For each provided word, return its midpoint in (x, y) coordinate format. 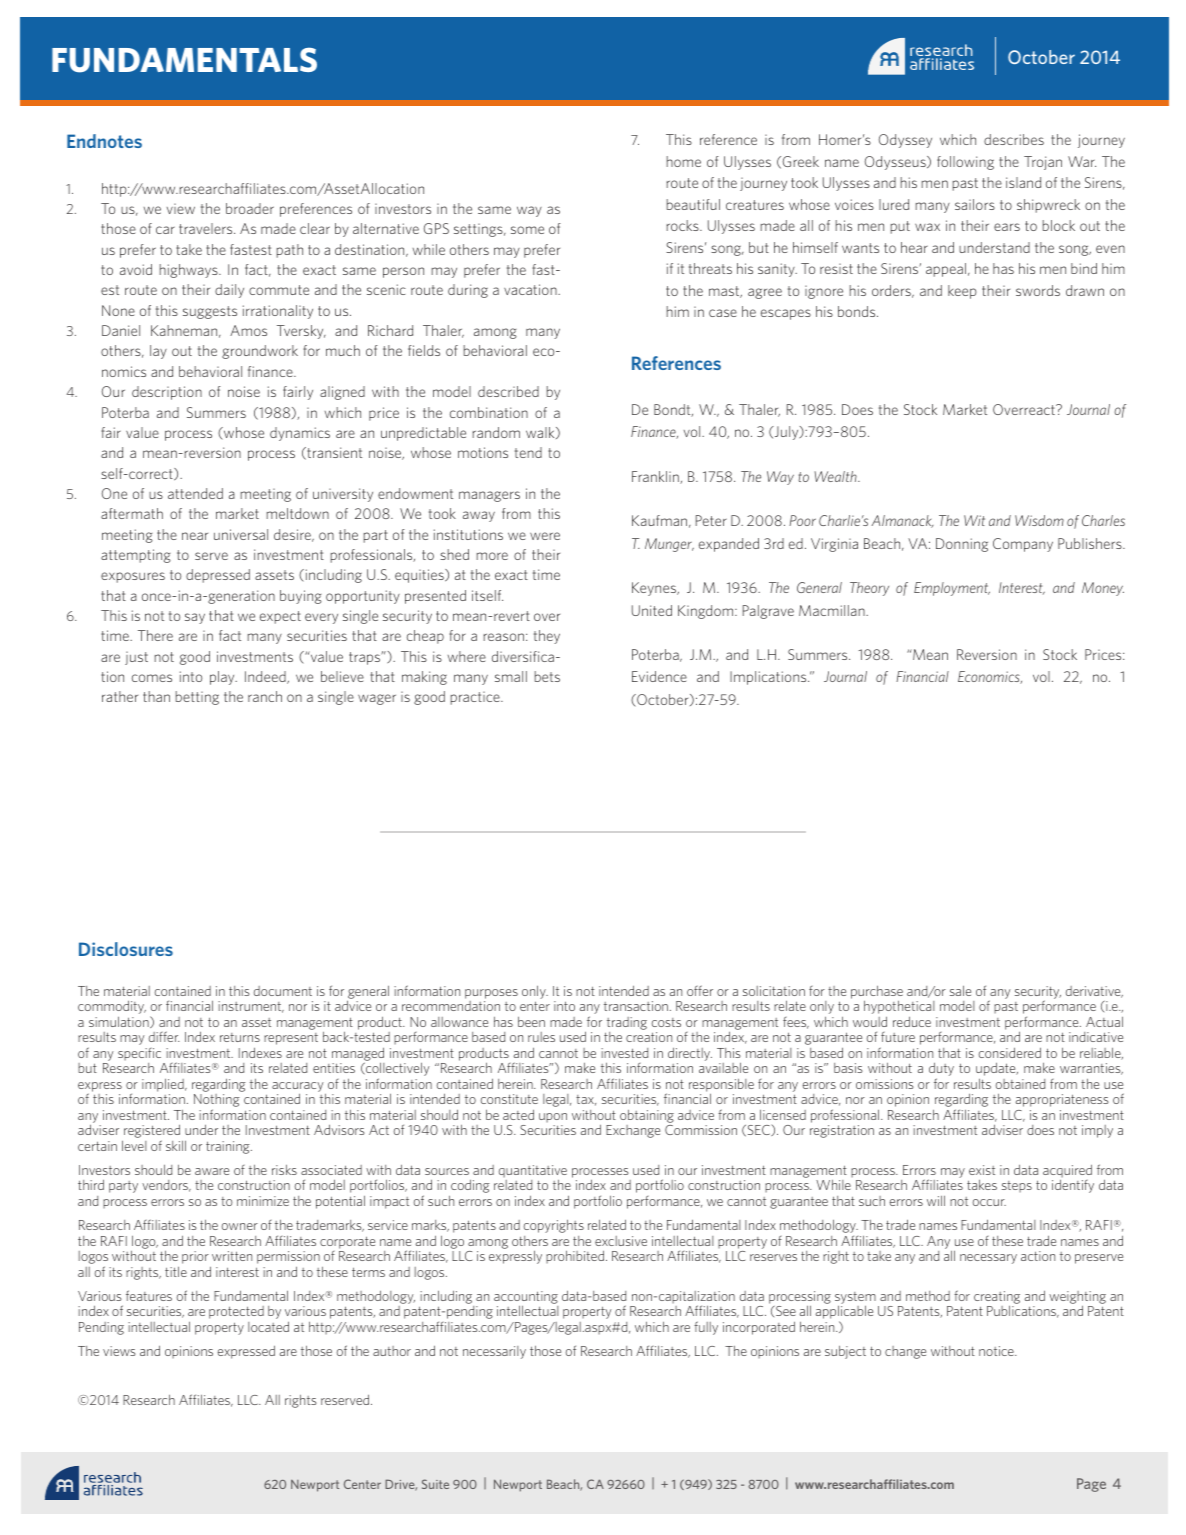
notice (997, 1351)
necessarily (494, 1352)
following (965, 163)
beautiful (693, 204)
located (268, 1326)
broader (250, 208)
